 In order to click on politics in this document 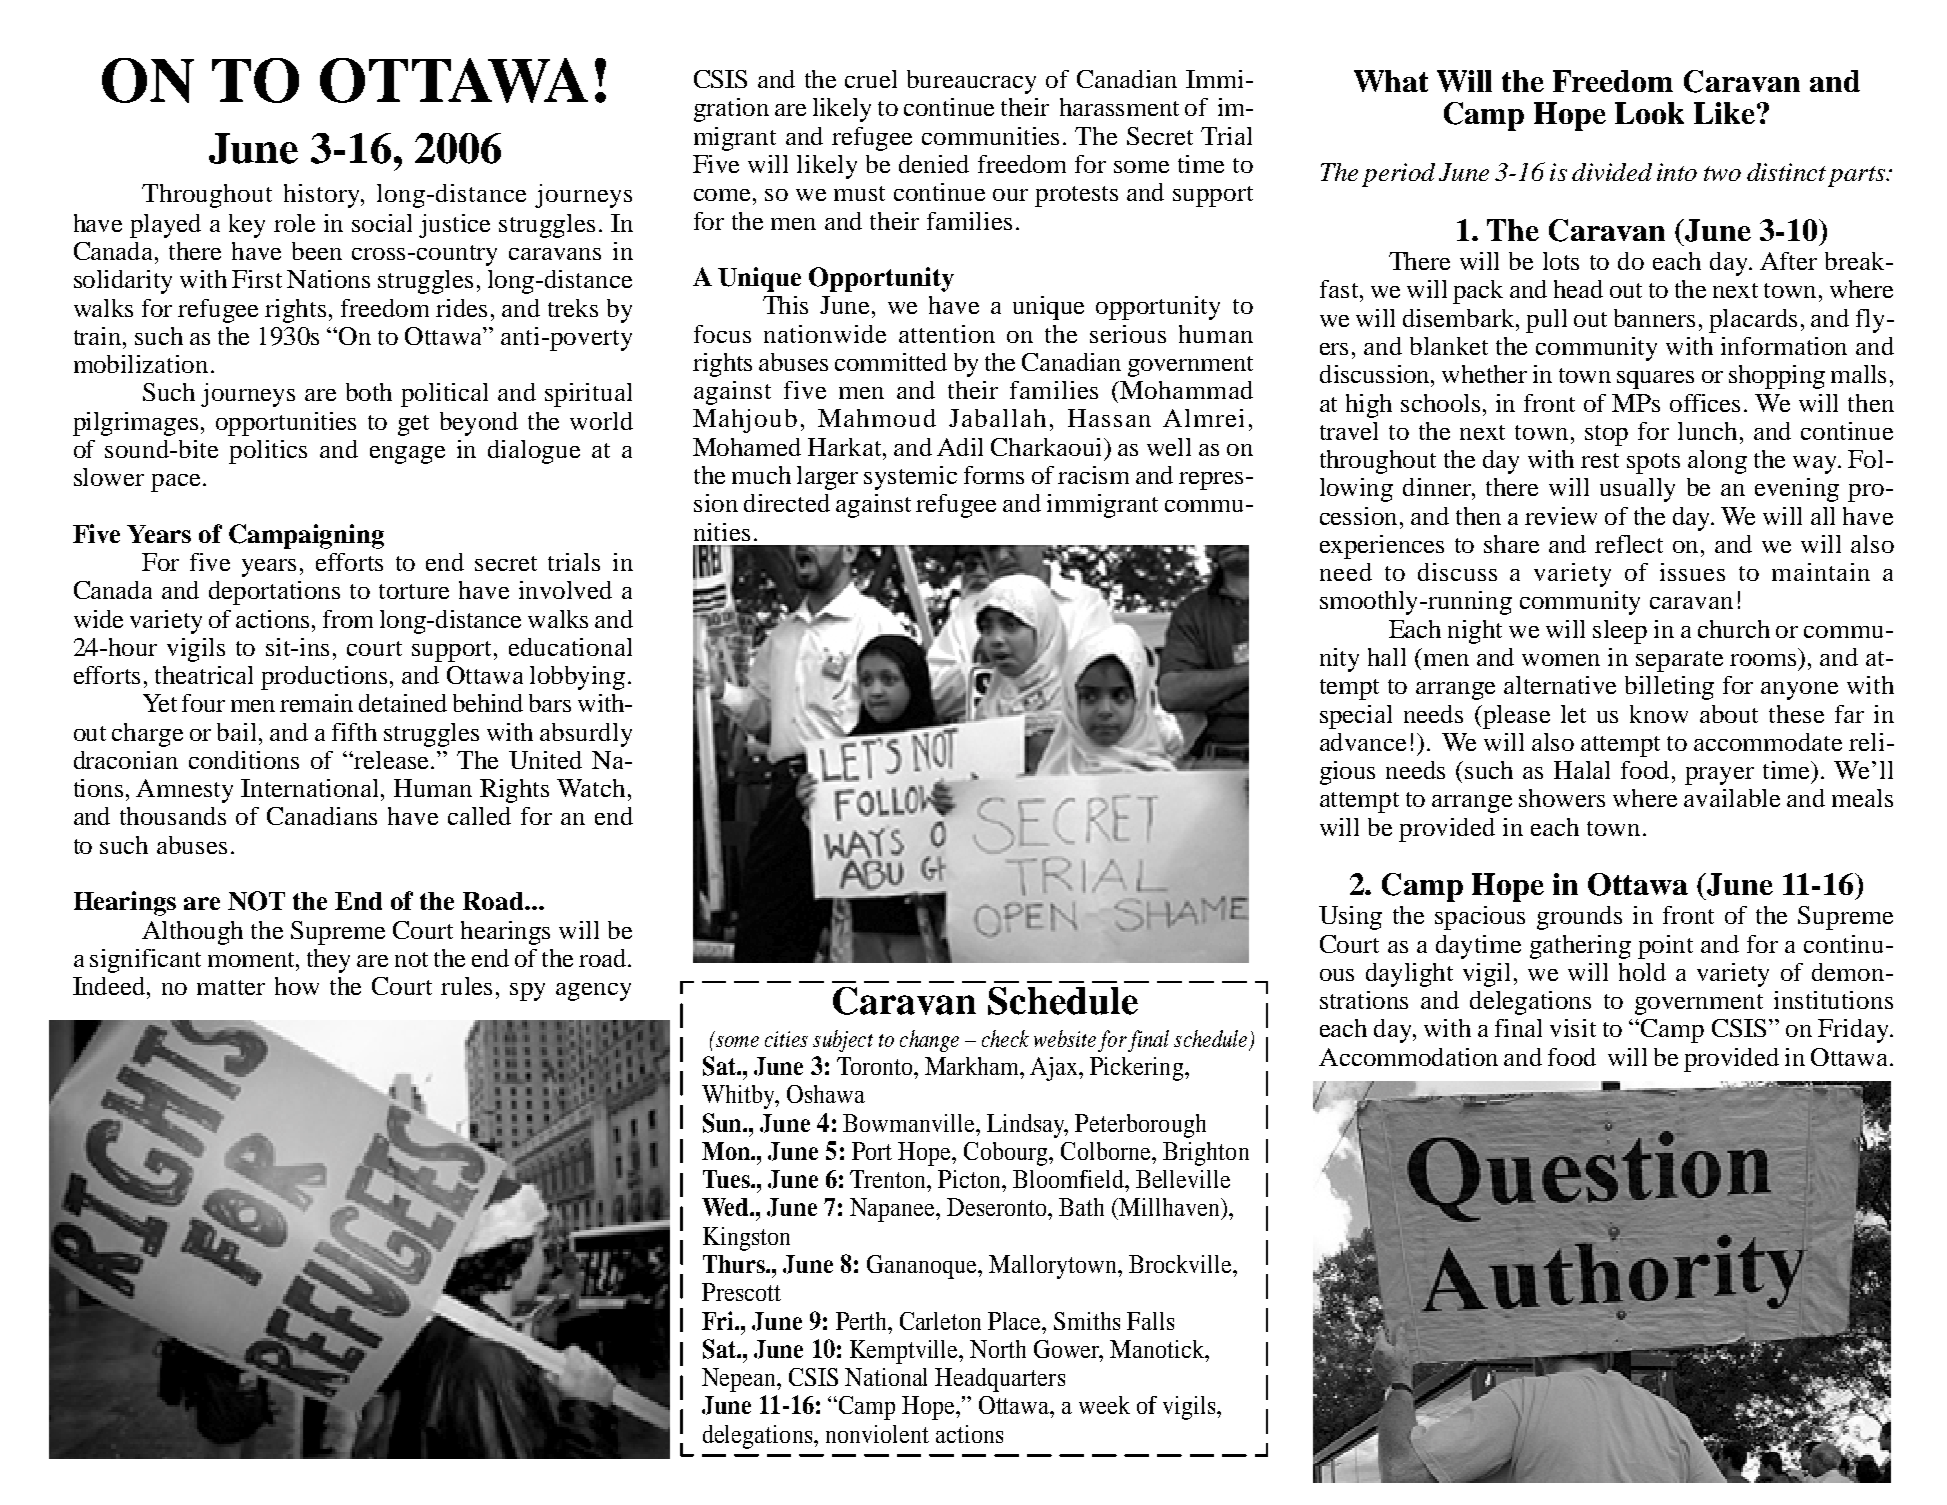, I will do `click(268, 452)`.
